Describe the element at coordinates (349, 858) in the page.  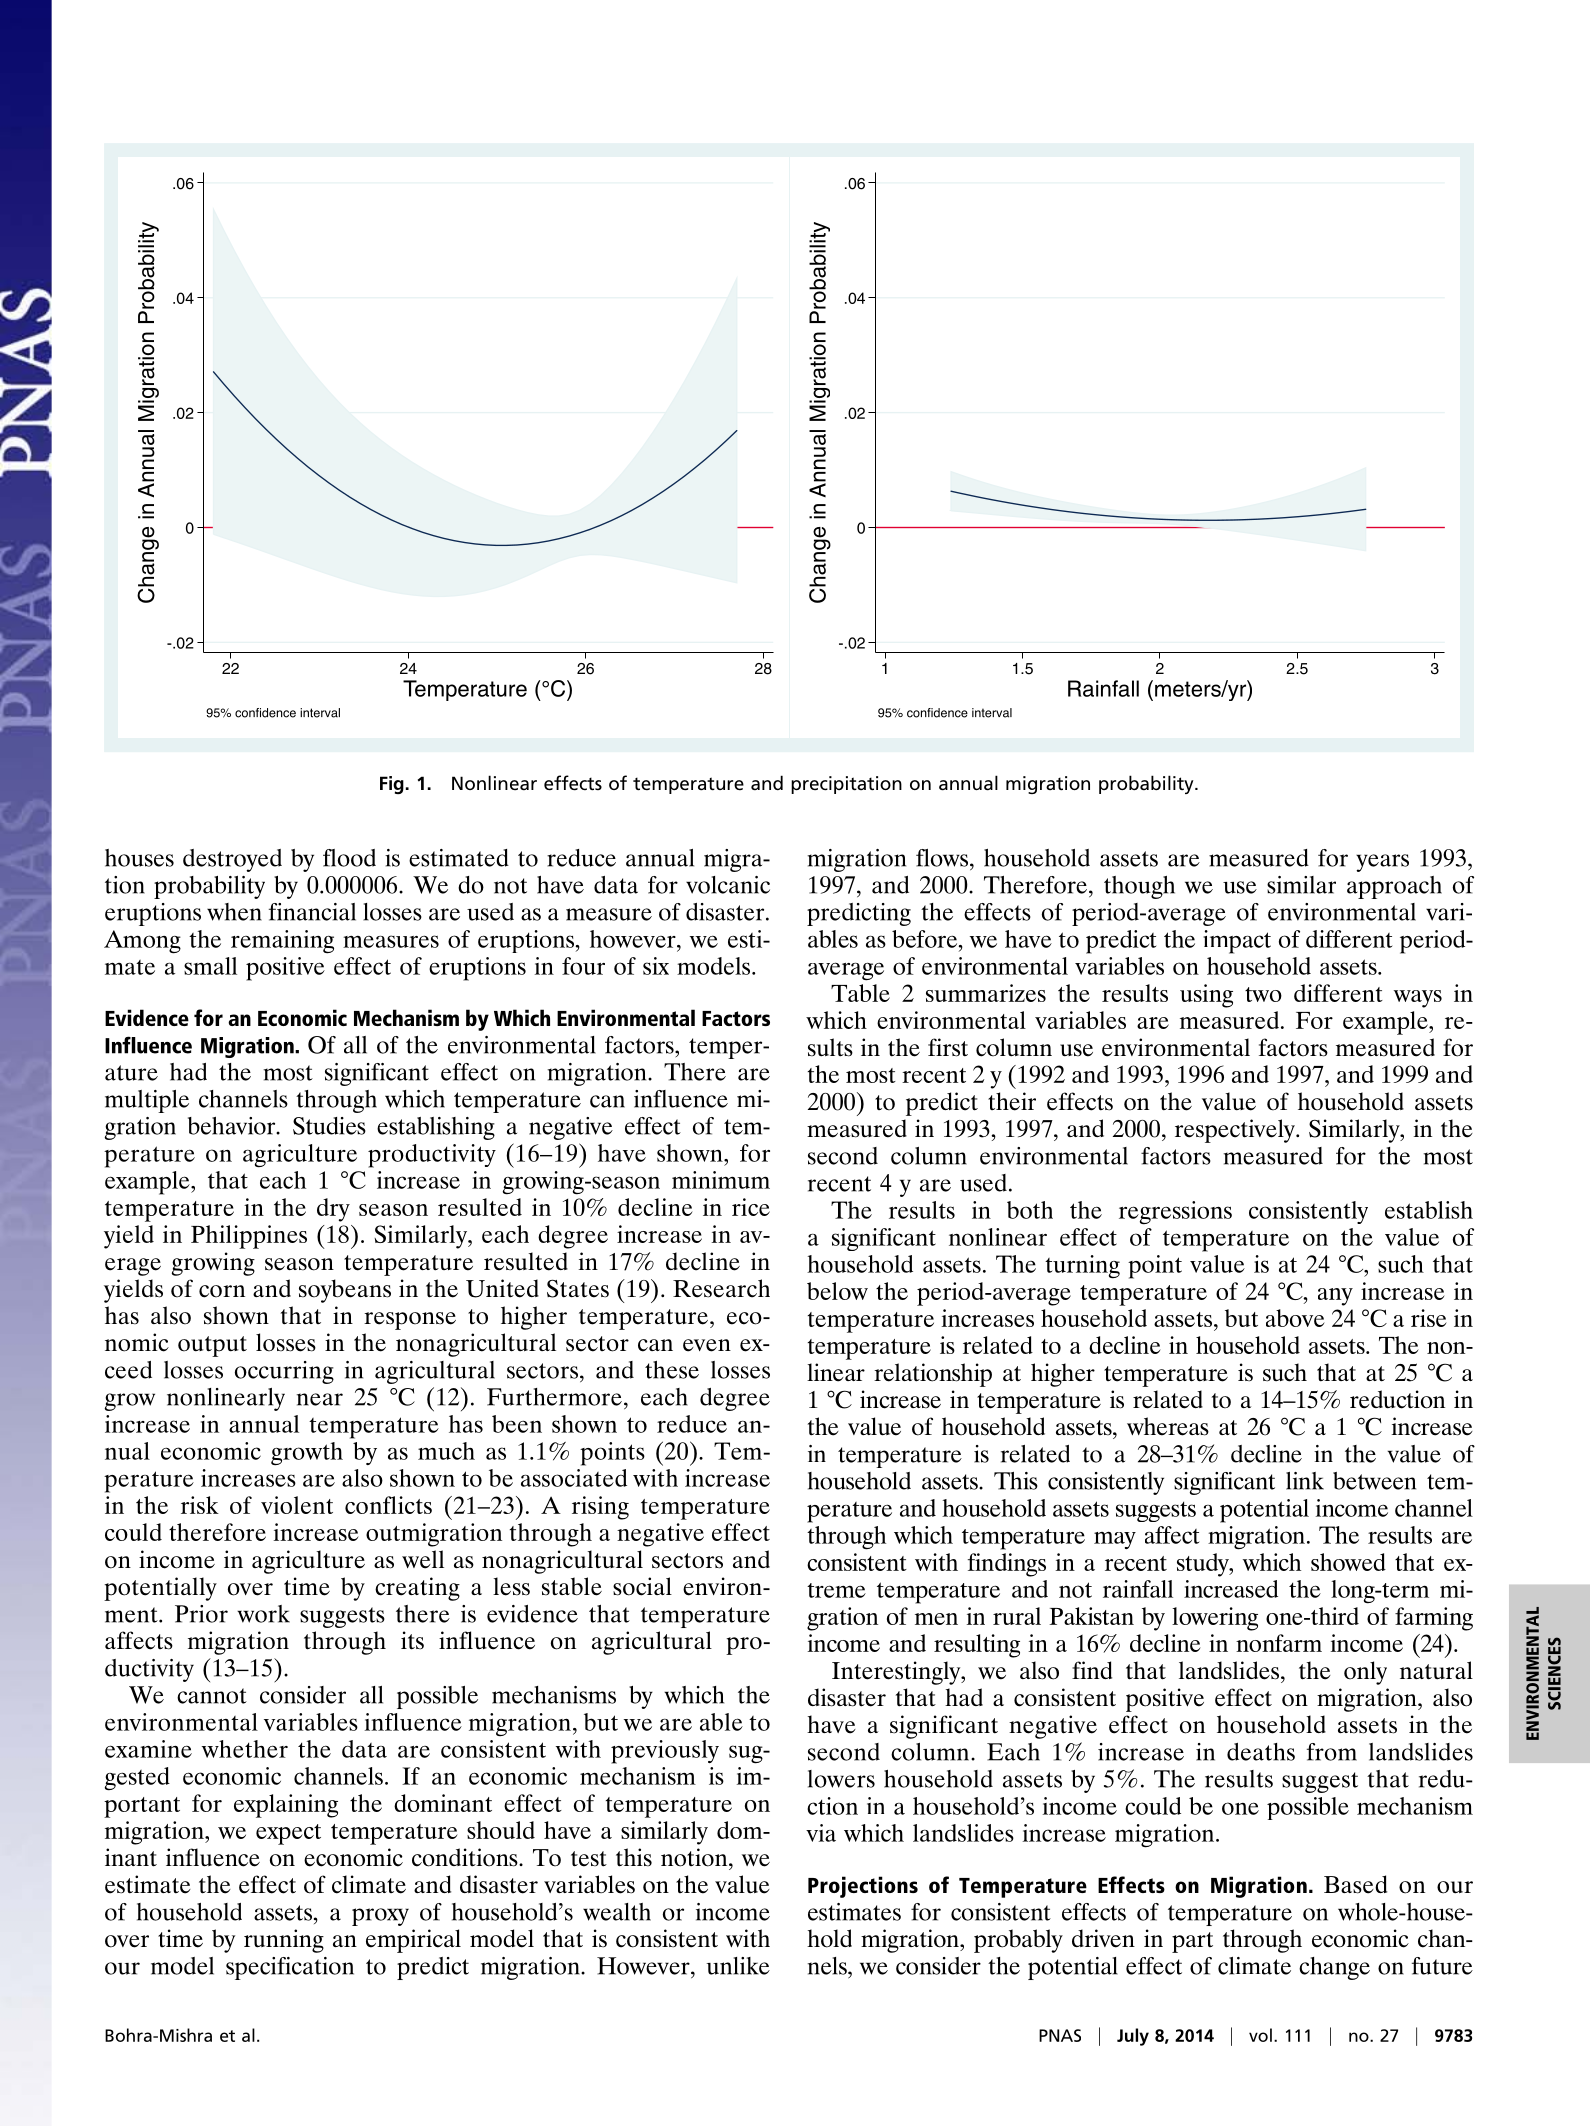
I see `flood` at that location.
